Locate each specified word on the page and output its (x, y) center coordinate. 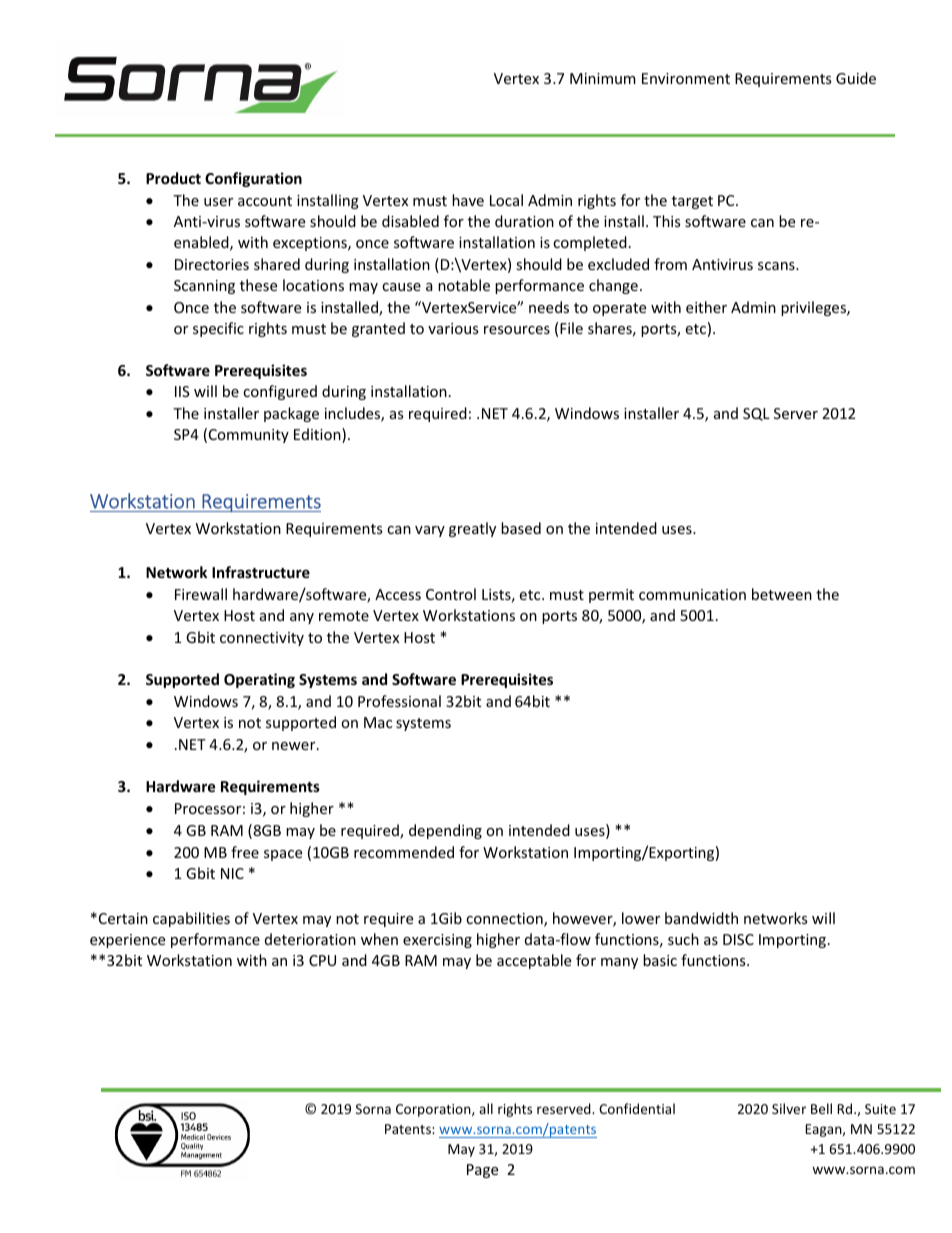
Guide (856, 78)
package (291, 414)
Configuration (253, 179)
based (521, 528)
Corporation (434, 1110)
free (245, 852)
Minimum (603, 78)
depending (445, 831)
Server (796, 413)
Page (482, 1171)
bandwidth (701, 918)
